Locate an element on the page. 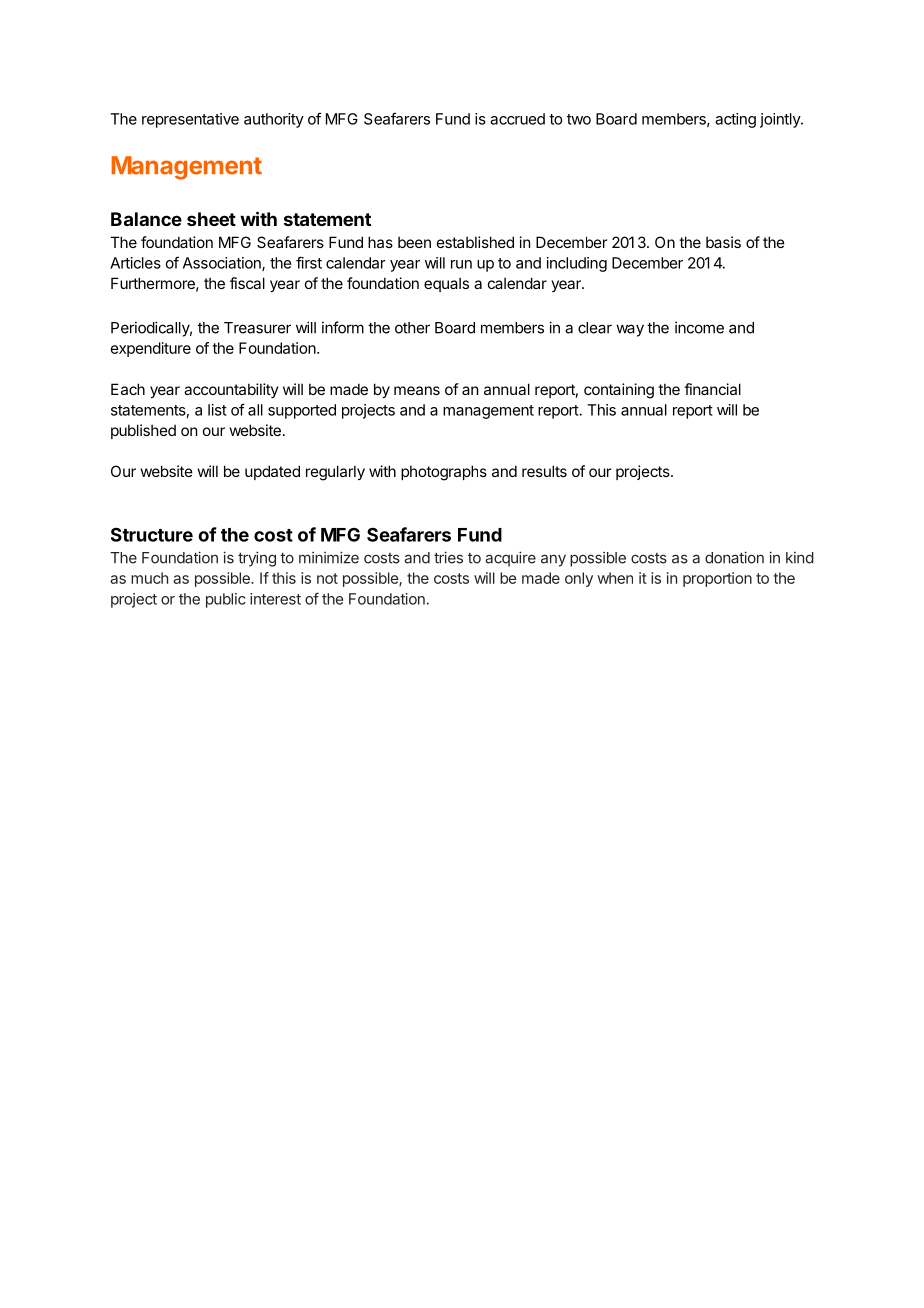 This document has height=1308, width=924. acting is located at coordinates (735, 120).
